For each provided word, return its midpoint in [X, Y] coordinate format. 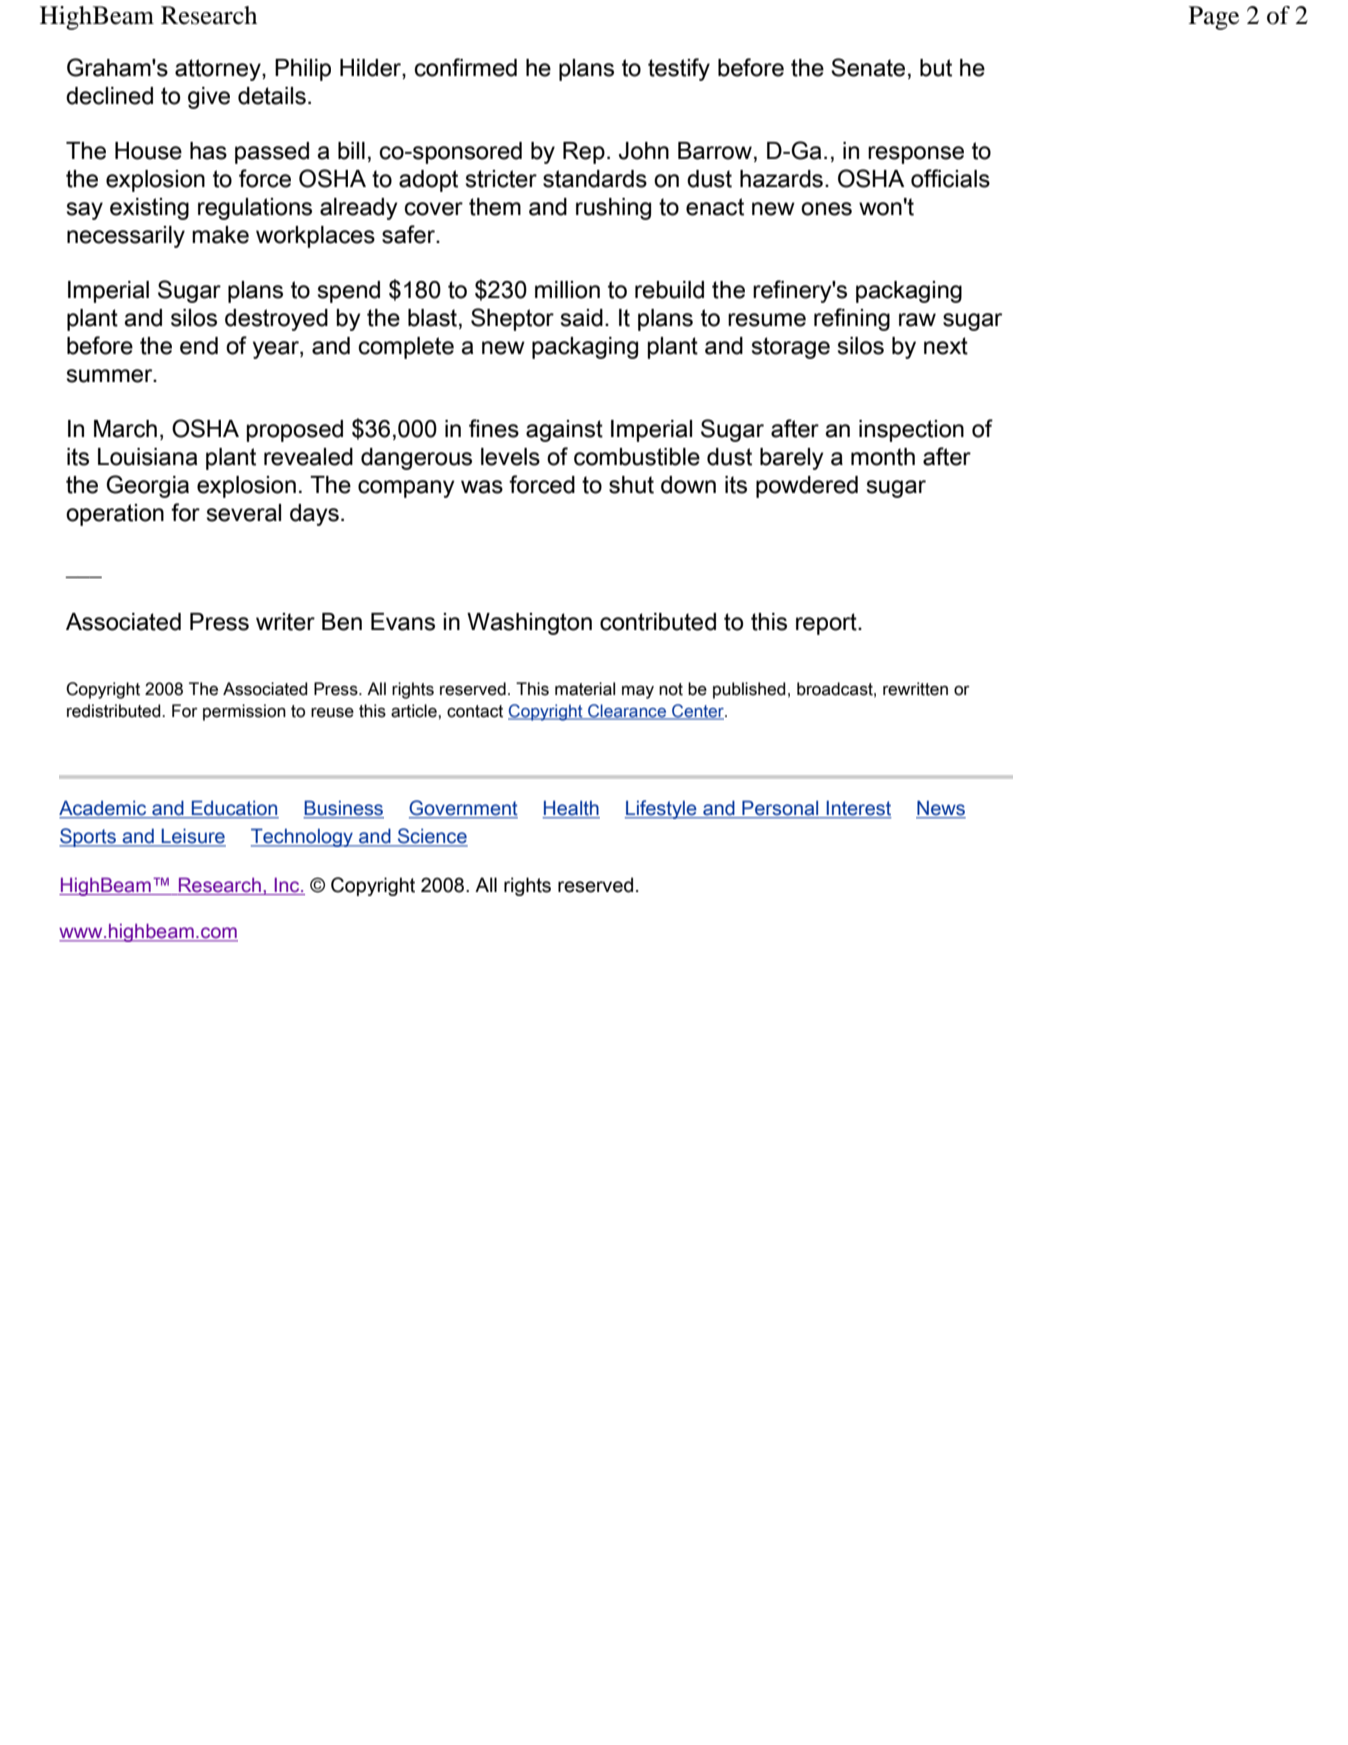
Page [1214, 18]
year [277, 350]
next [946, 346]
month [883, 457]
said [582, 318]
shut [631, 485]
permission [244, 712]
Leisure [193, 837]
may [638, 692]
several [244, 513]
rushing [613, 209]
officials [950, 178]
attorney [219, 70]
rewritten [915, 689]
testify [679, 69]
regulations [255, 209]
